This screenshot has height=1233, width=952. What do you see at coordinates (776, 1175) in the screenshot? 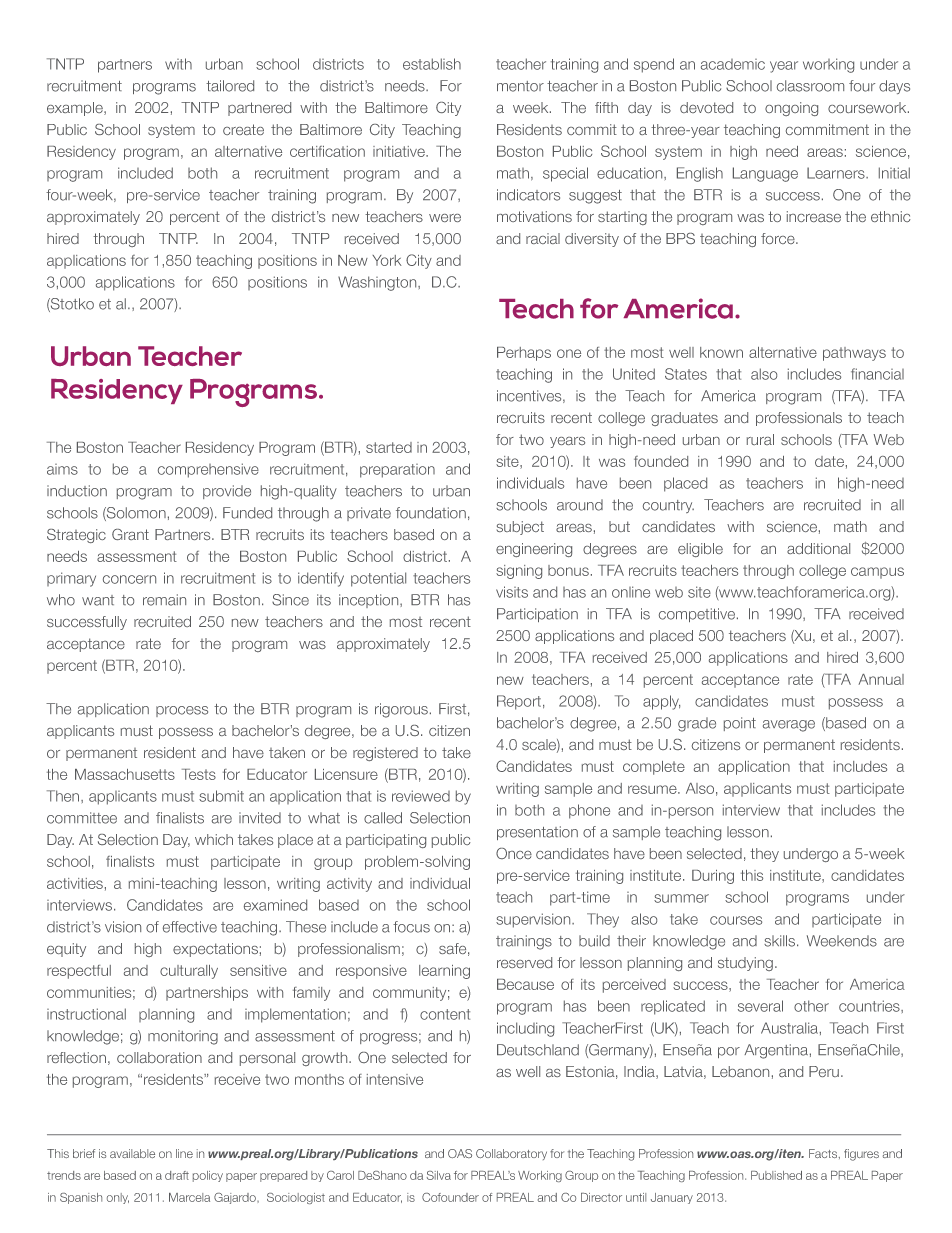
I see `Published` at bounding box center [776, 1175].
